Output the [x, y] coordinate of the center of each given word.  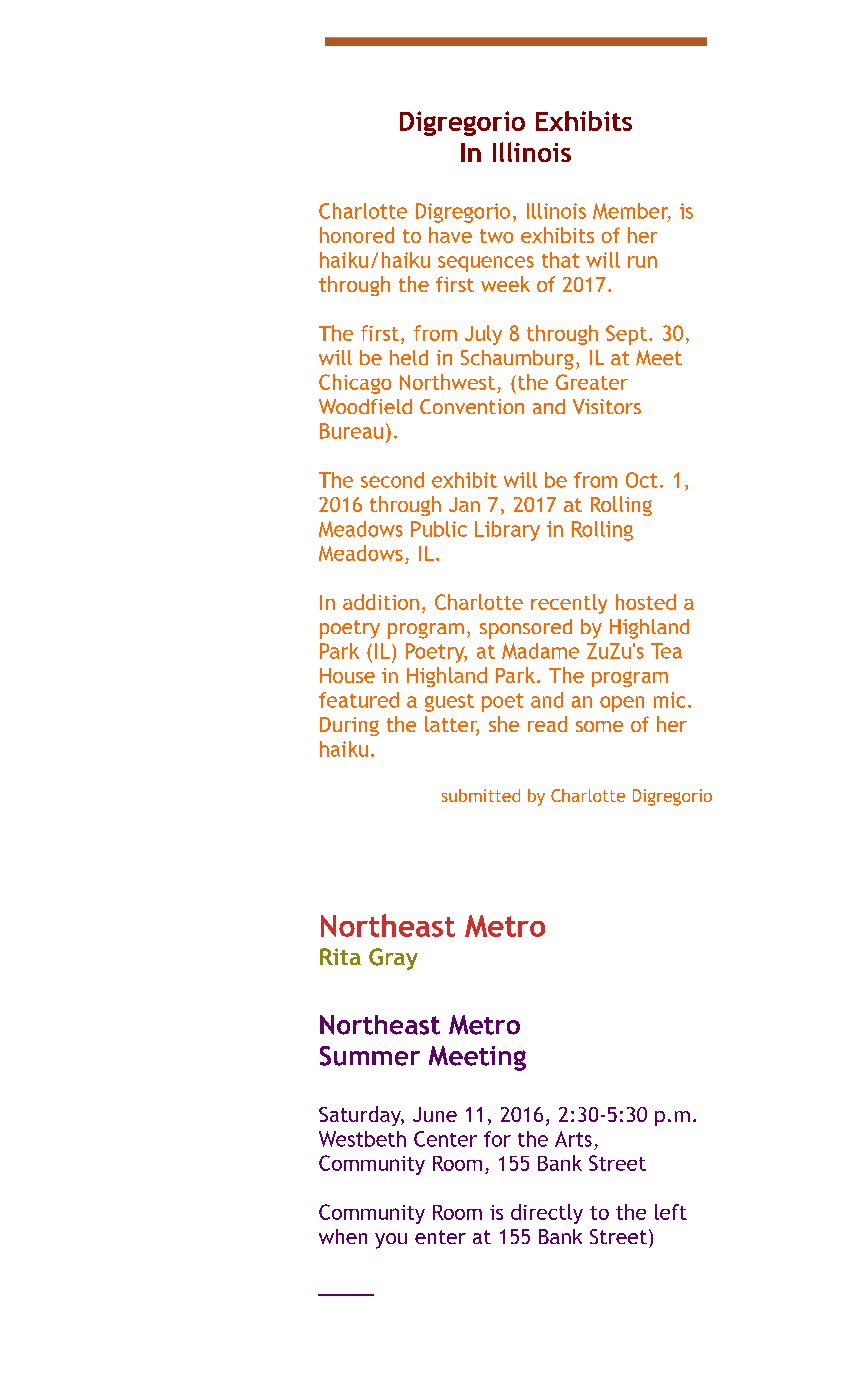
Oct [641, 480]
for [497, 1139]
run [642, 262]
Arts [573, 1139]
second [392, 480]
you [391, 1241]
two [496, 236]
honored [357, 235]
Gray [393, 959]
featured [359, 700]
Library [507, 531]
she [504, 724]
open [622, 704]
